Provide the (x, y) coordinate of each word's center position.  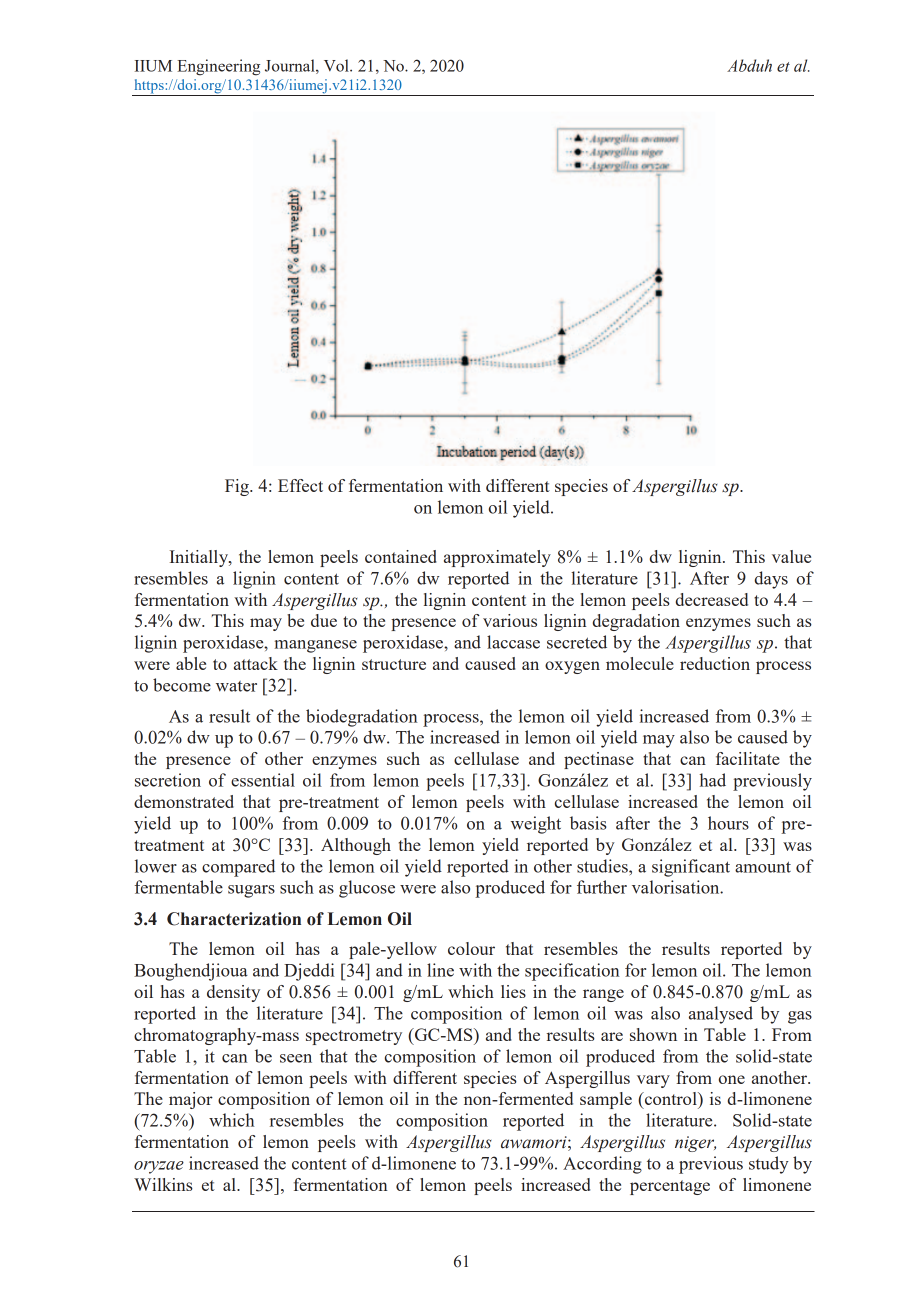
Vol (337, 65)
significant (691, 868)
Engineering (218, 67)
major (191, 1100)
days (771, 580)
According (602, 1165)
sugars (251, 891)
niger (695, 1144)
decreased (712, 599)
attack (256, 663)
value (791, 556)
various (510, 620)
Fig (238, 487)
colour (471, 948)
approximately (497, 558)
